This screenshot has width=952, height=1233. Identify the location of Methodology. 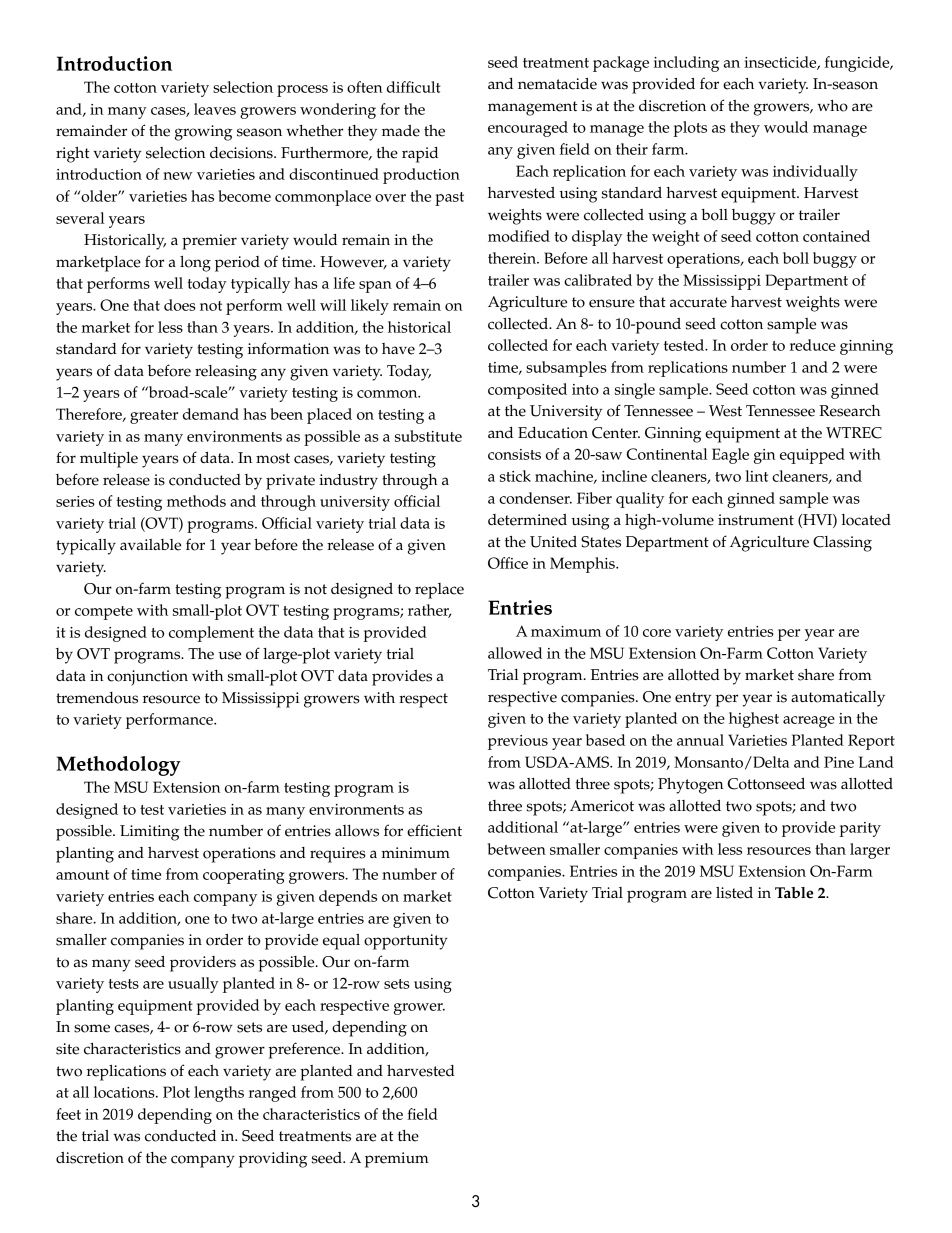
(118, 766).
